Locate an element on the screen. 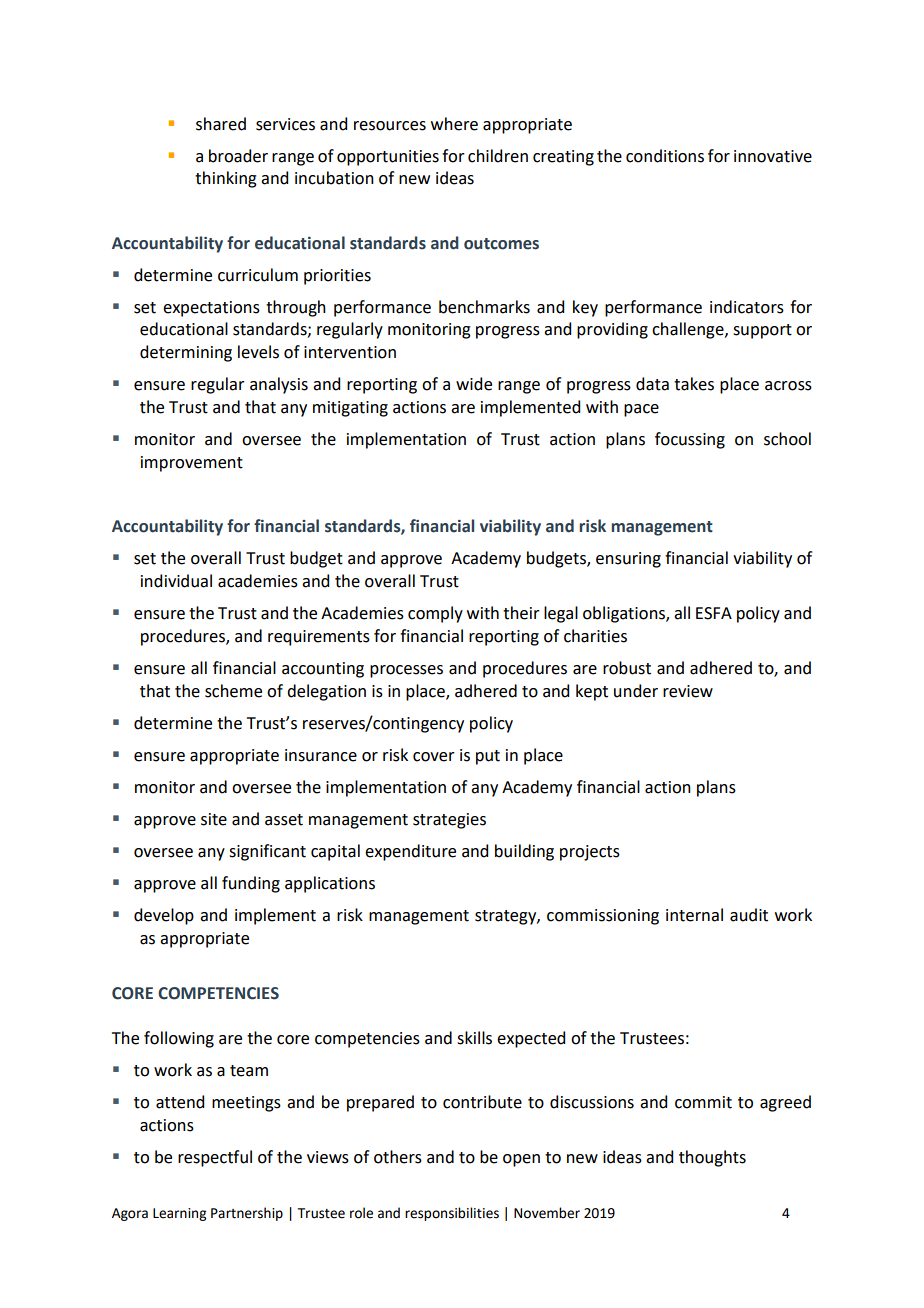  respectful is located at coordinates (215, 1158).
